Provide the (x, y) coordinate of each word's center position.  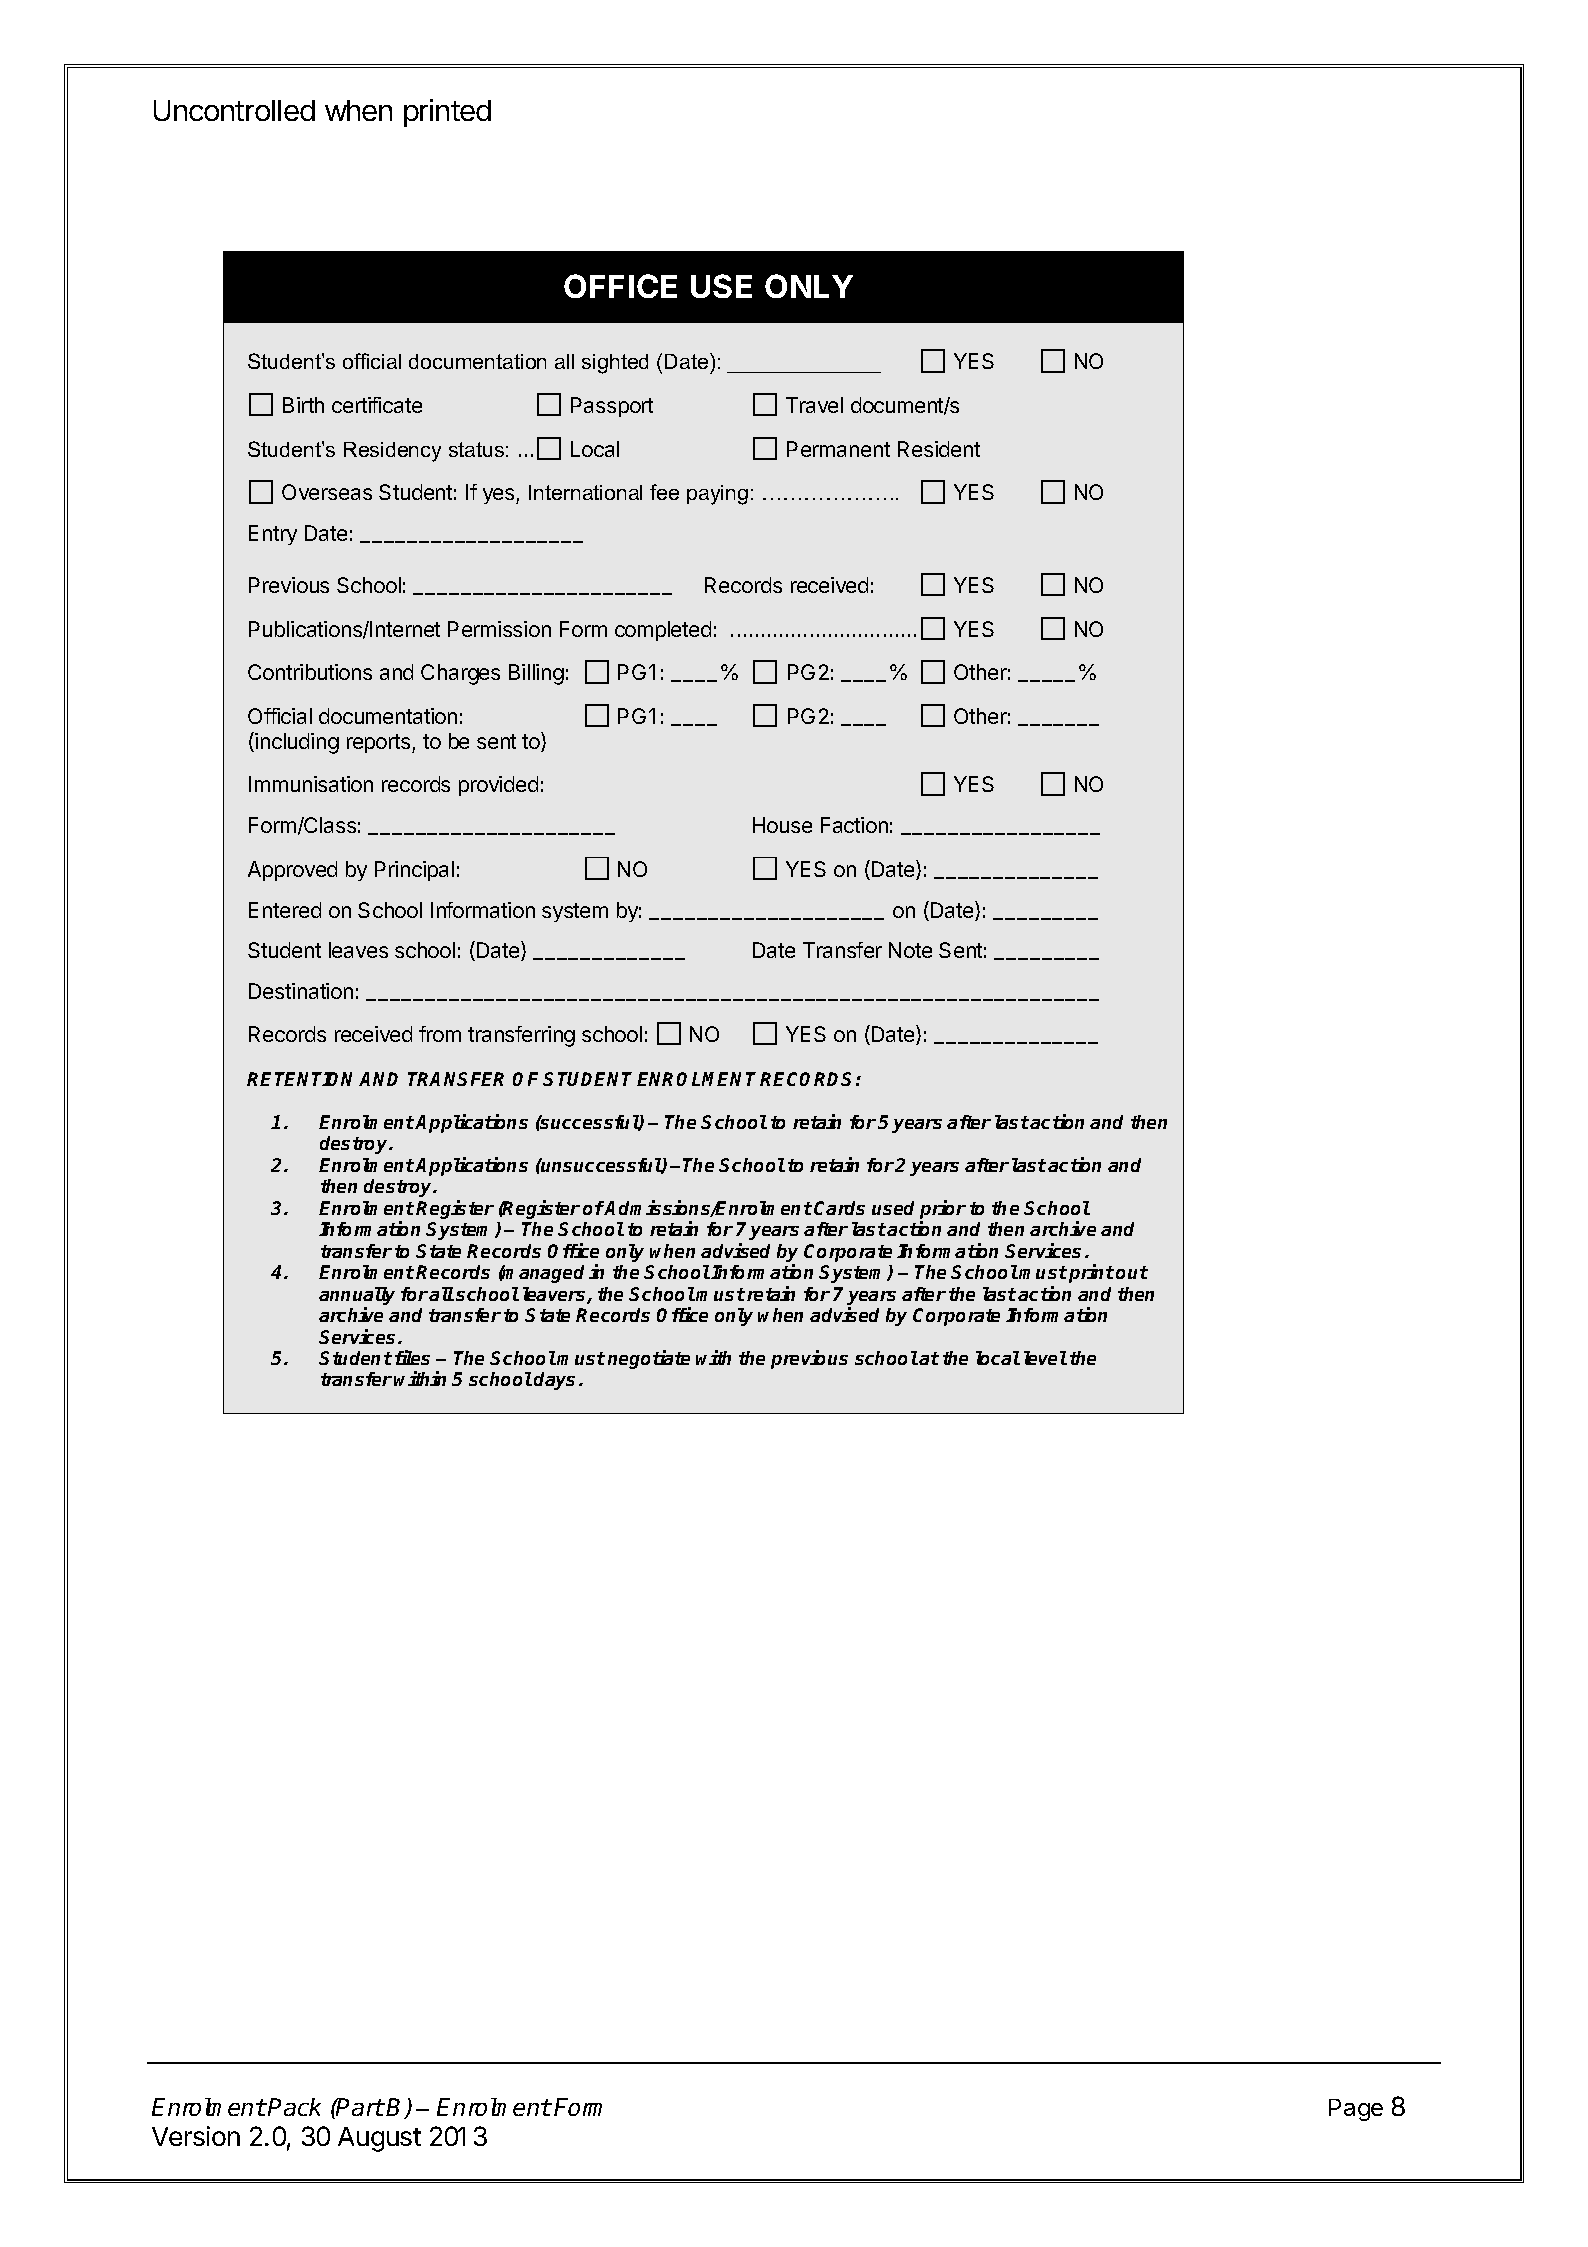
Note (910, 950)
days (554, 1381)
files (412, 1357)
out (1132, 1272)
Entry (273, 535)
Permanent (838, 449)
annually (357, 1297)
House (782, 825)
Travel (814, 405)
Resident (939, 449)
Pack (294, 2107)
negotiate (649, 1359)
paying (717, 495)
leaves (358, 950)
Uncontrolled (234, 110)
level (1045, 1358)
